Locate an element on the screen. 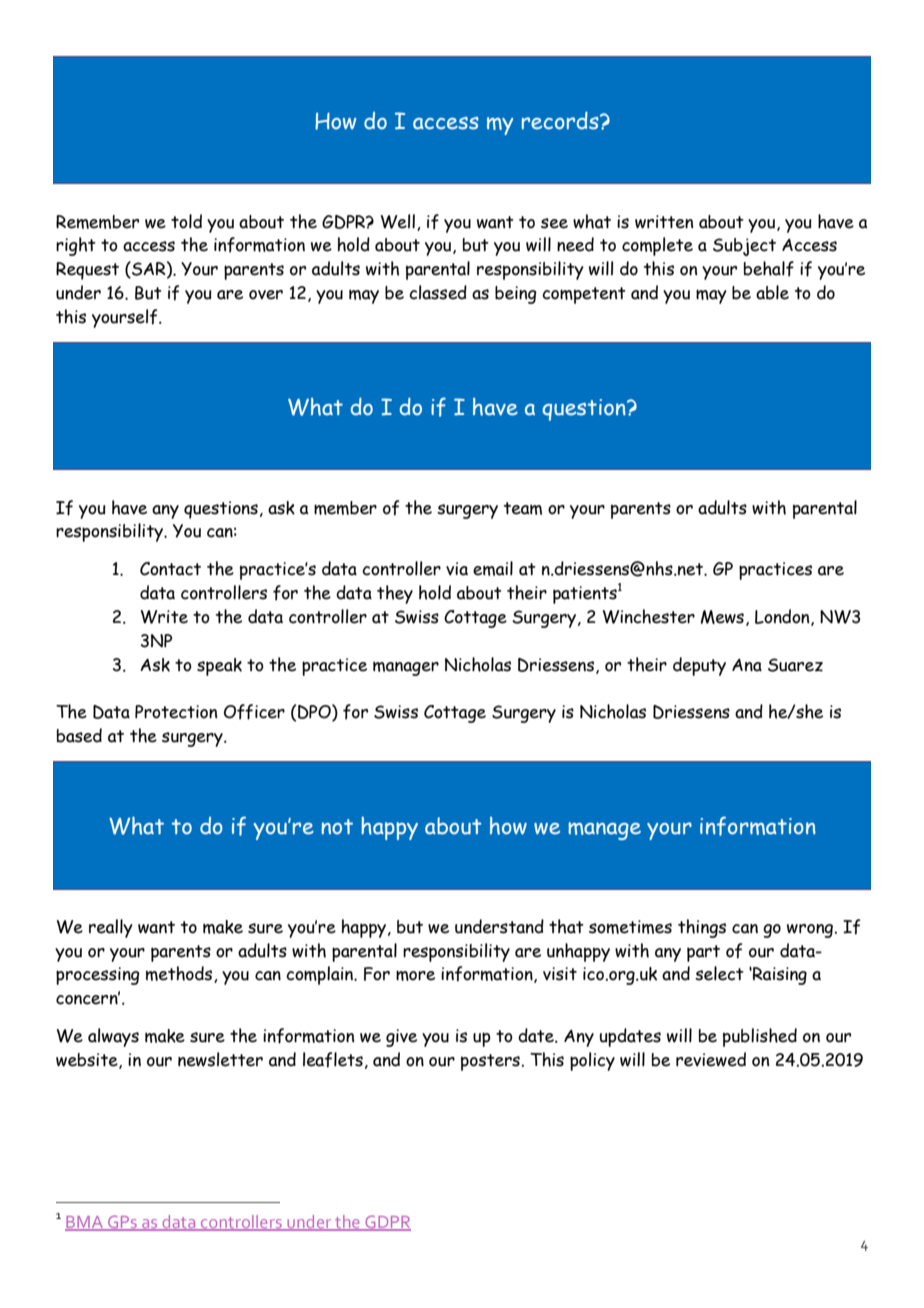  they is located at coordinates (395, 594).
